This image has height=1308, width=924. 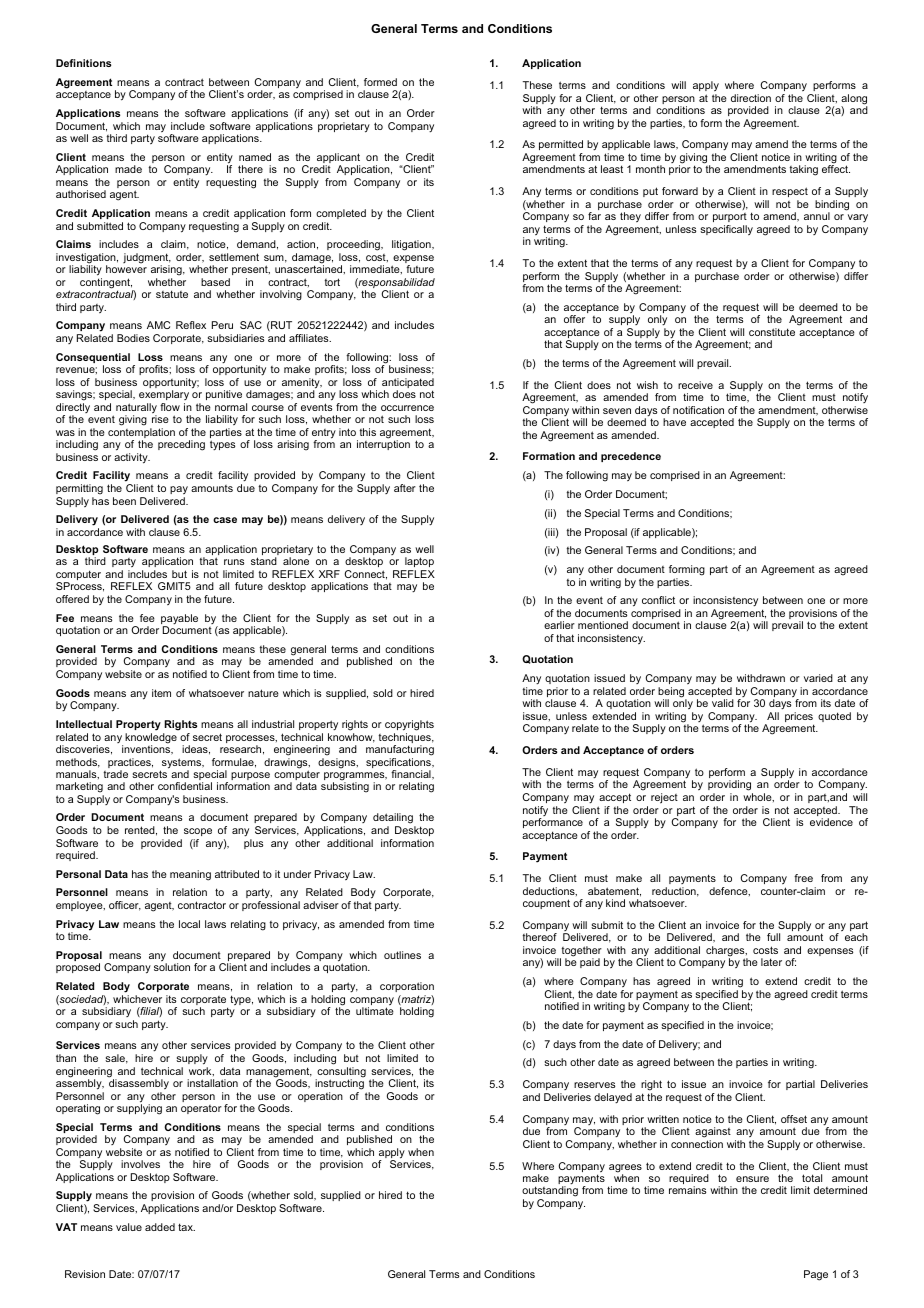 What do you see at coordinates (394, 820) in the image?
I see `detailing` at bounding box center [394, 820].
